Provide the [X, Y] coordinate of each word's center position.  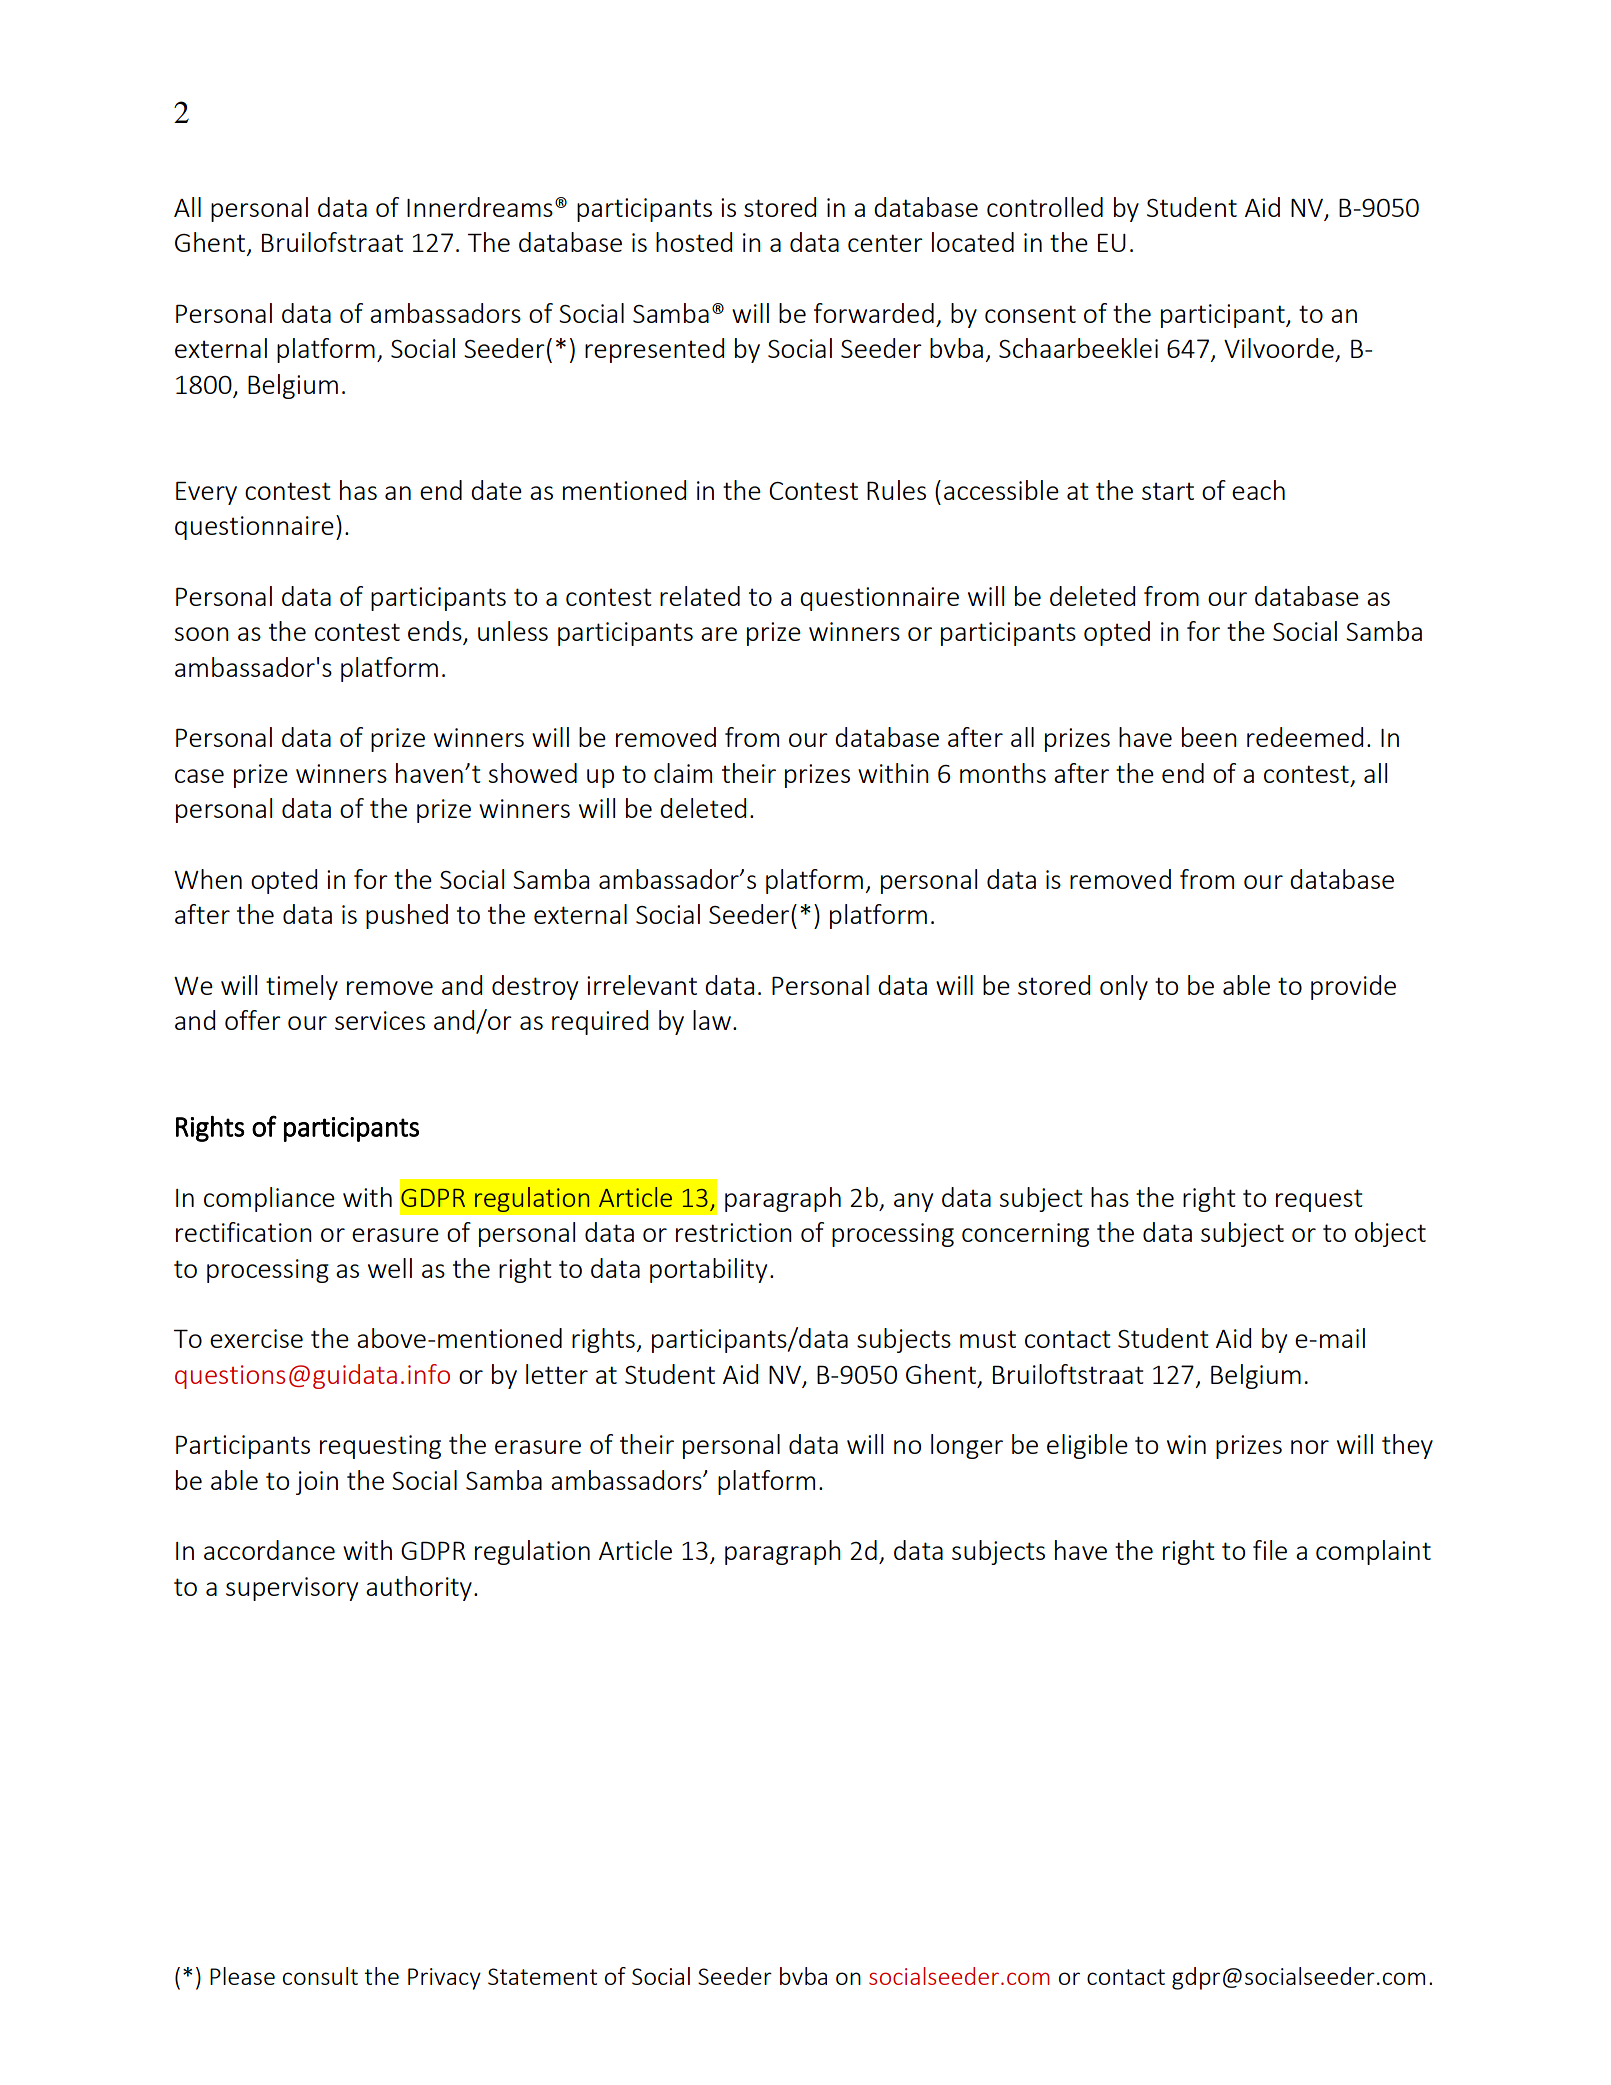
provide [1353, 987]
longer [967, 1446]
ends [436, 632]
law [712, 1020]
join [317, 1483]
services [380, 1020]
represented [654, 350]
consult [320, 1976]
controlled [1045, 207]
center [885, 243]
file [1270, 1550]
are [719, 634]
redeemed [1305, 737]
